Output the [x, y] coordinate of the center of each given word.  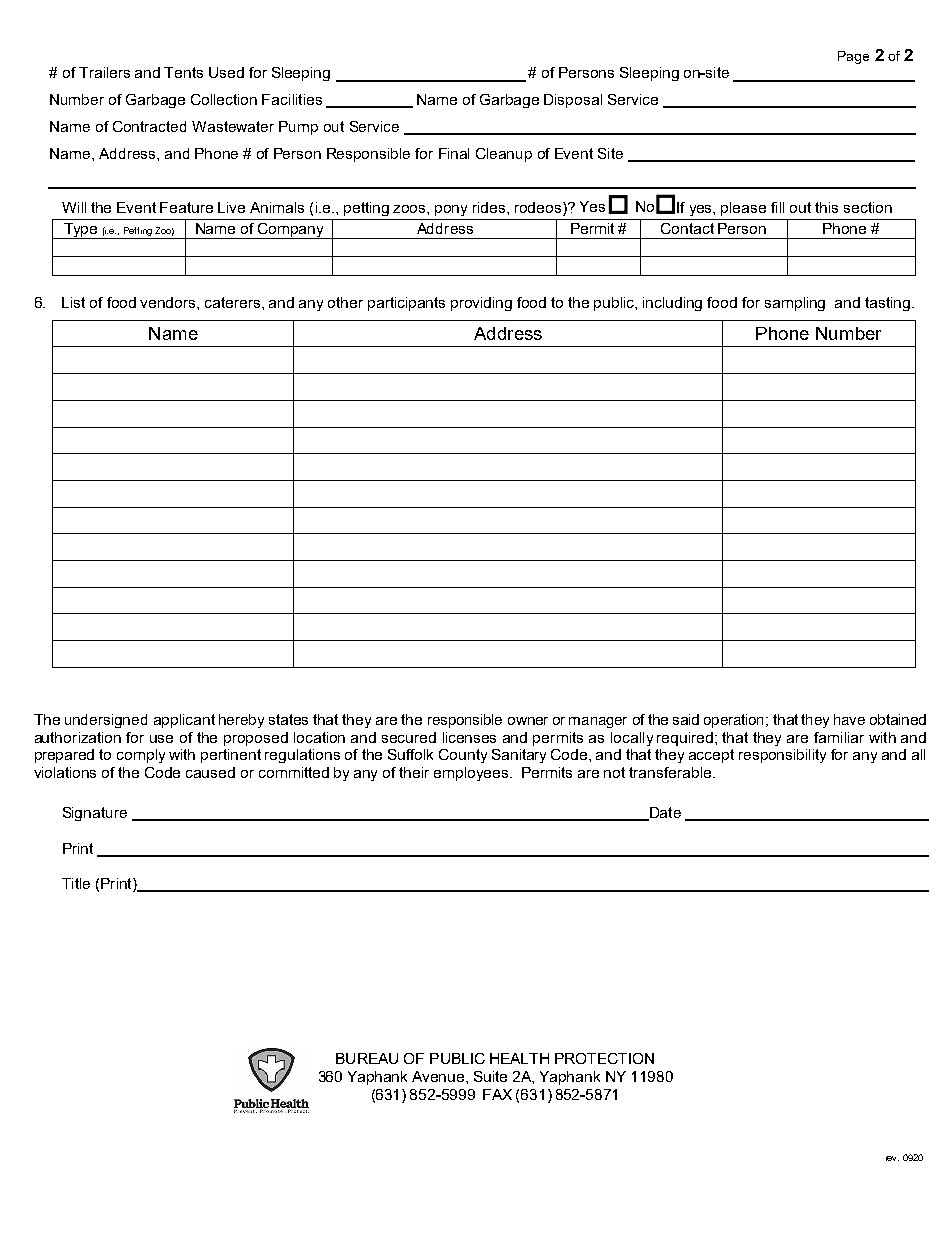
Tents [183, 72]
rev [892, 1158]
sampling [795, 304]
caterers [234, 302]
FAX [497, 1094]
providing [481, 304]
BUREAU [367, 1058]
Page [853, 57]
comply [141, 756]
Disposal [573, 101]
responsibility [782, 756]
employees [472, 774]
